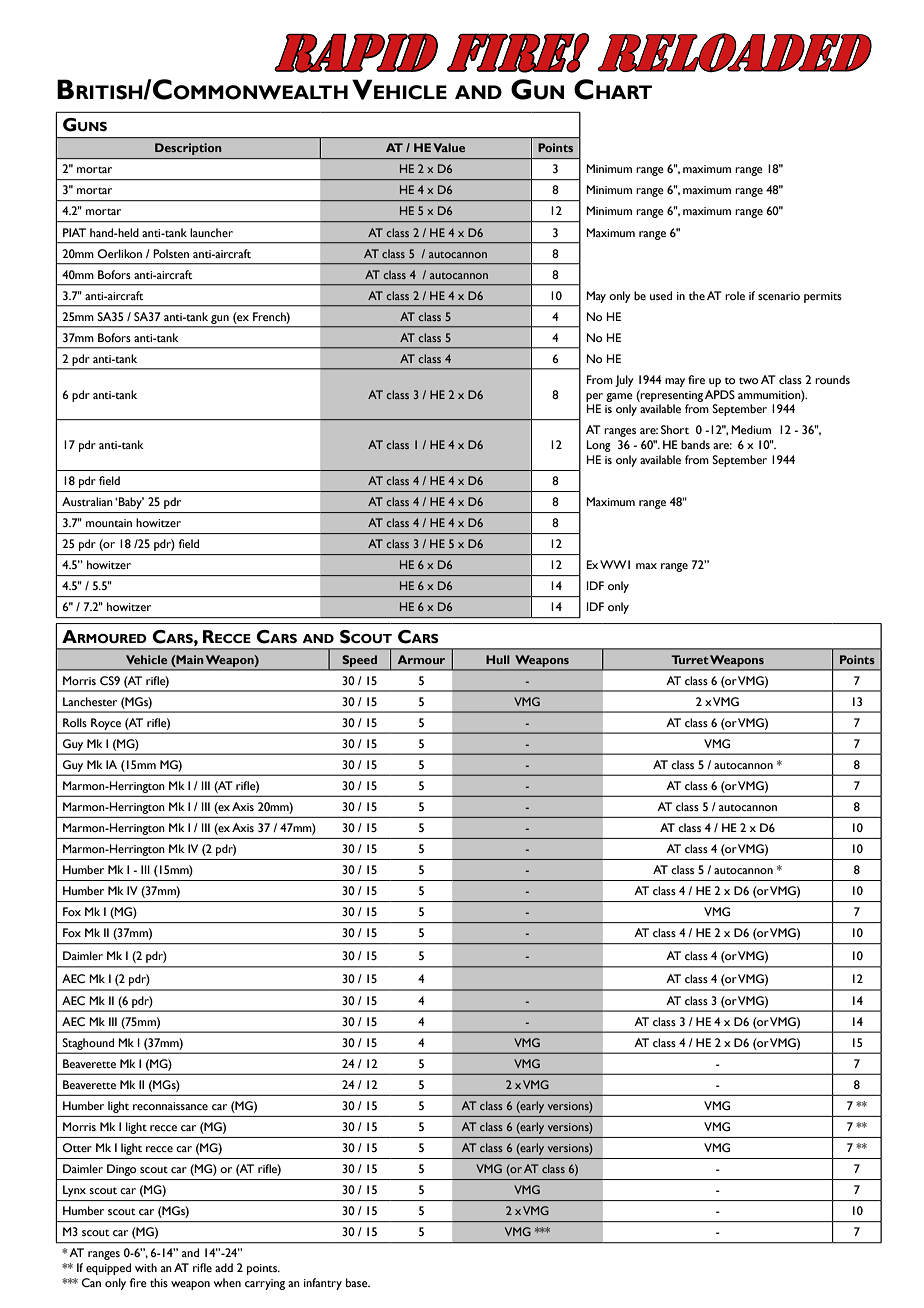 This document has width=924, height=1308. I want to click on Description, so click(188, 149).
